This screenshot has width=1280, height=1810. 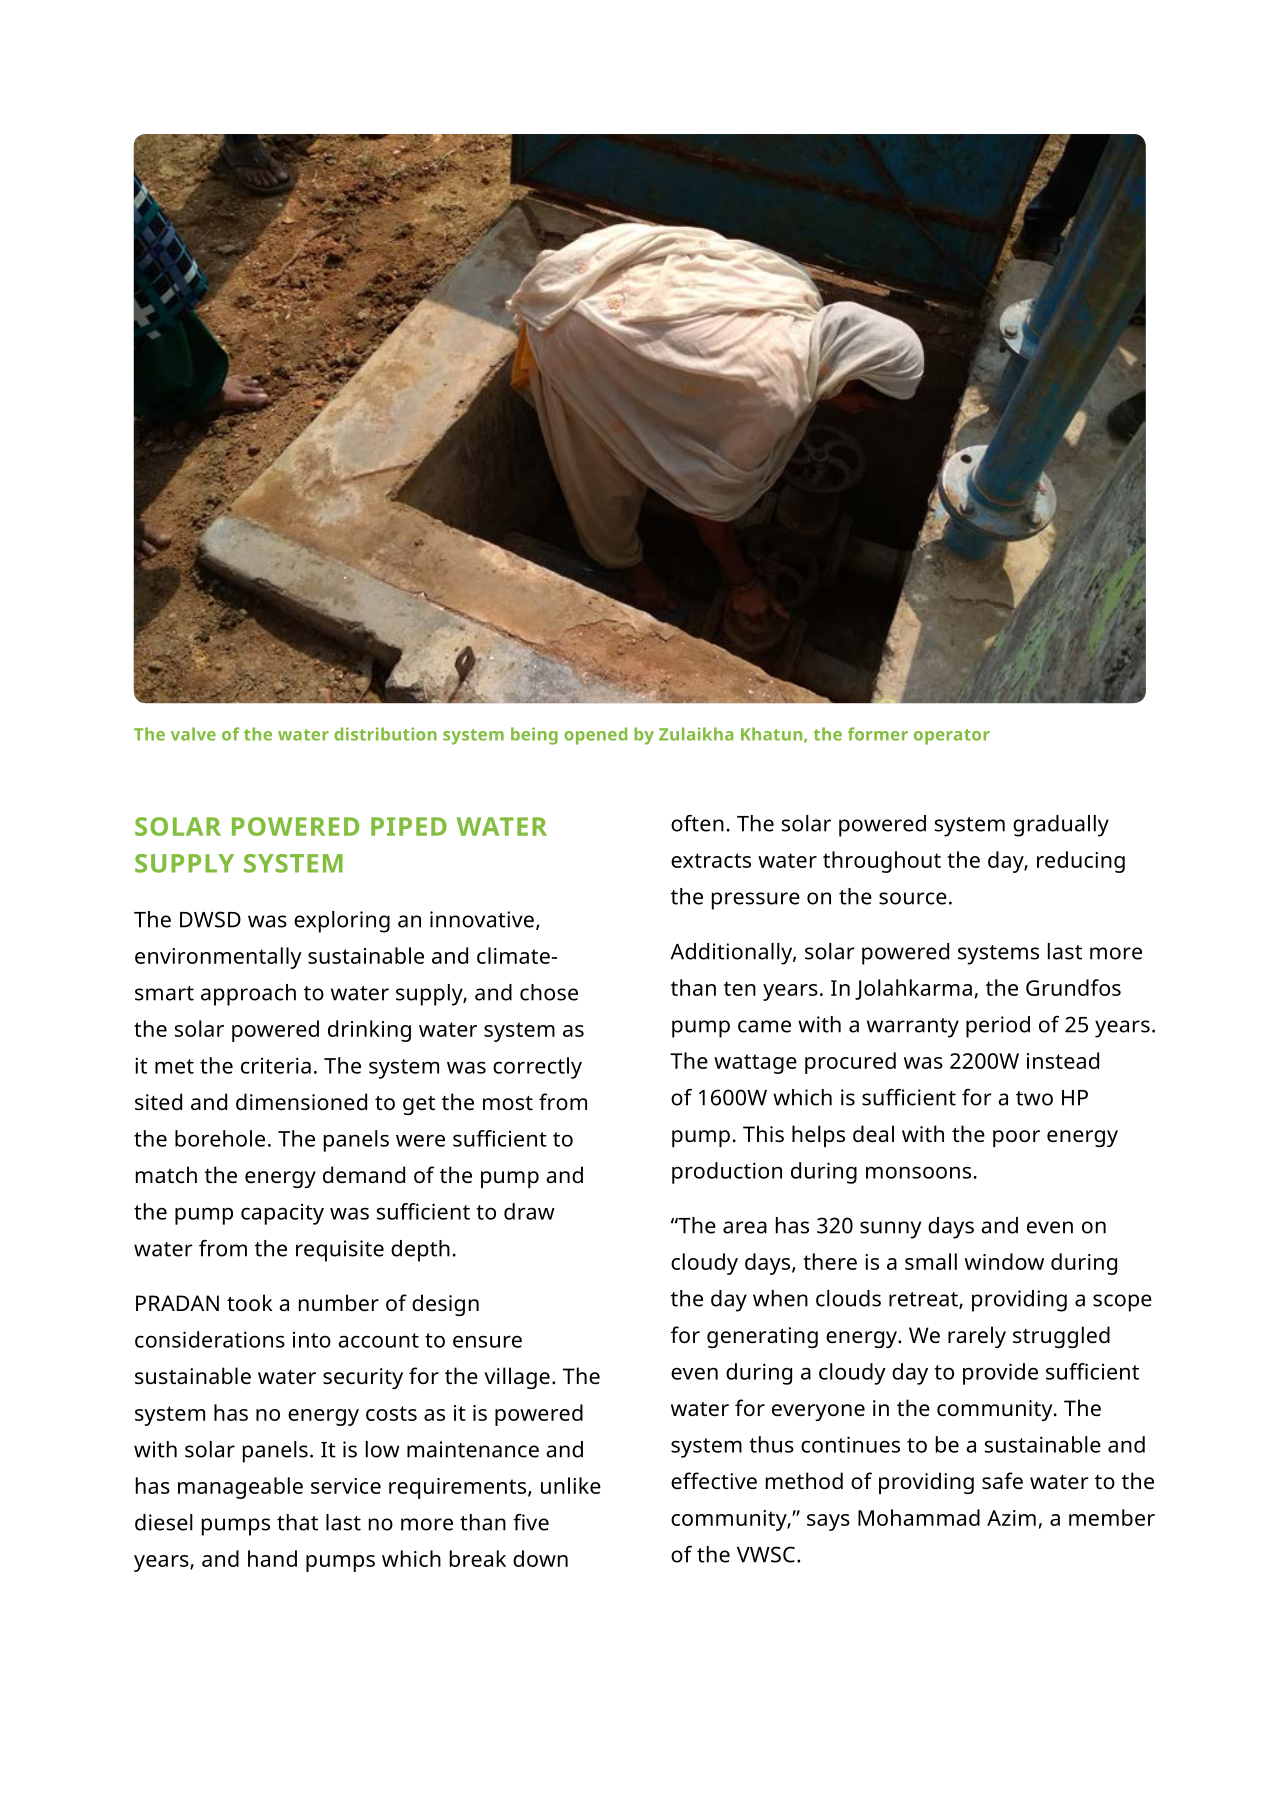 What do you see at coordinates (549, 992) in the screenshot?
I see `chose` at bounding box center [549, 992].
